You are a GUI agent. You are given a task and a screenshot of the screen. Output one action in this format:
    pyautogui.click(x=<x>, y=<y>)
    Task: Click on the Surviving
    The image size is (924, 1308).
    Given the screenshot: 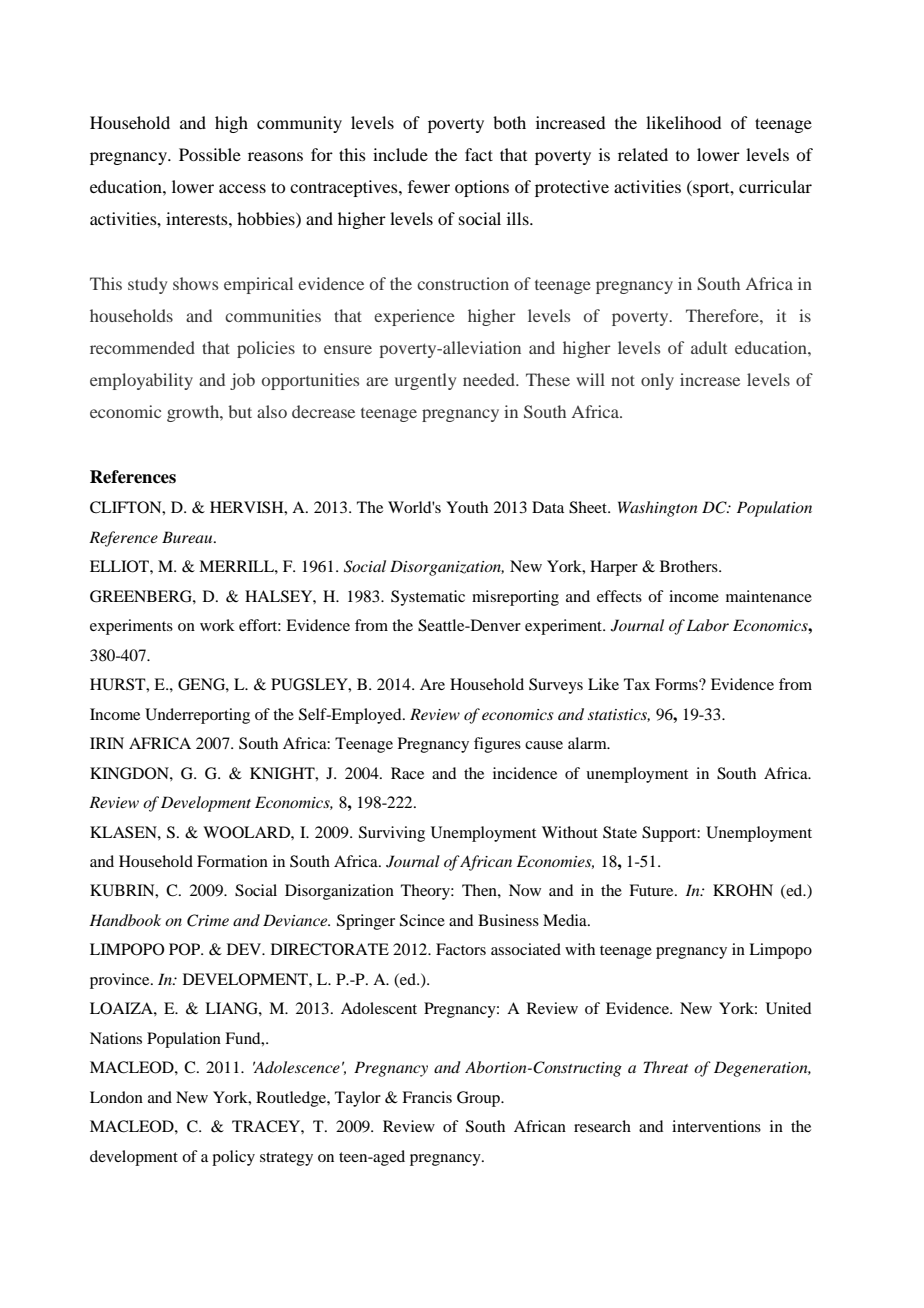 What is the action you would take?
    pyautogui.click(x=392, y=834)
